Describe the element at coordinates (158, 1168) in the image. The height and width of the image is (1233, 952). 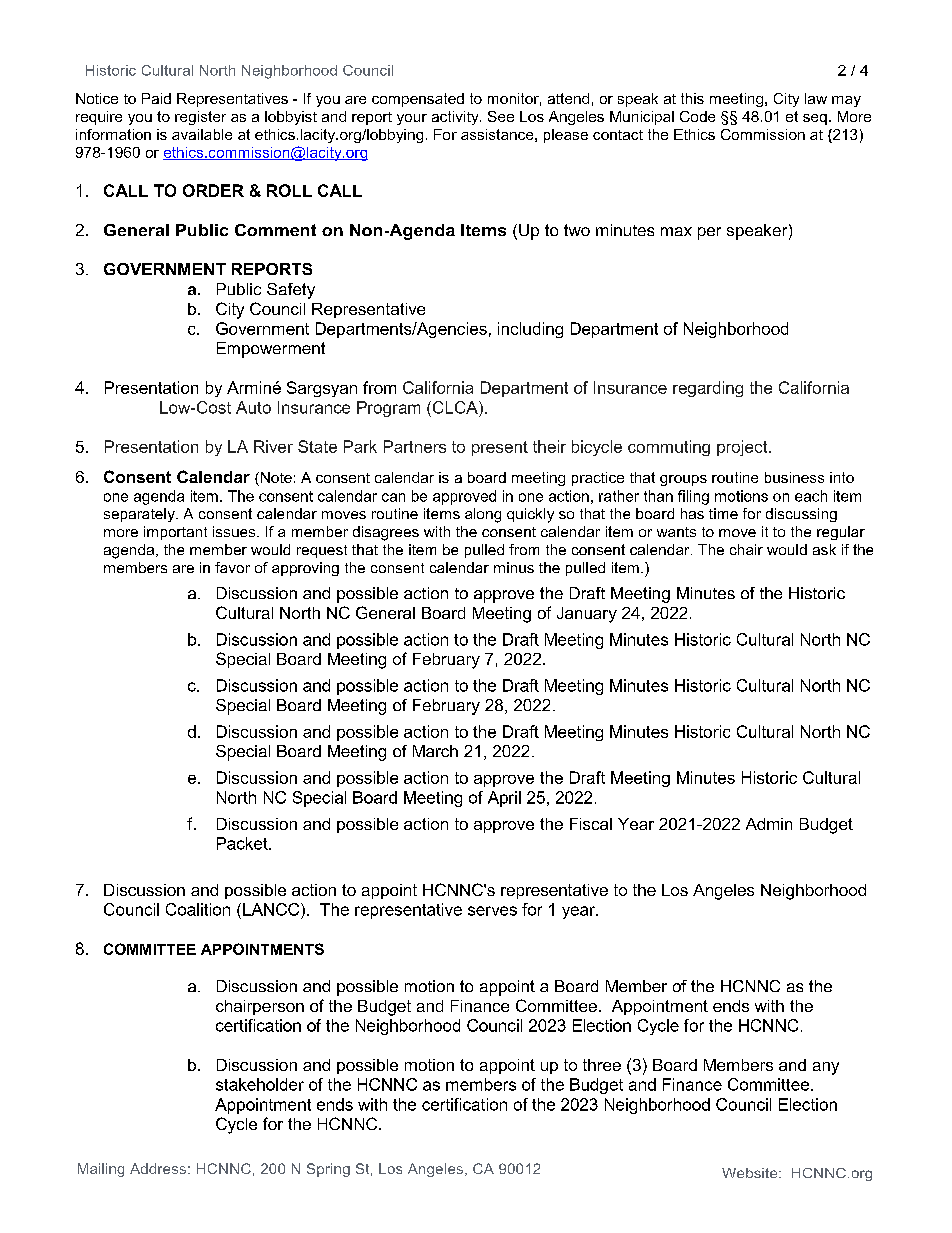
I see `Address` at that location.
